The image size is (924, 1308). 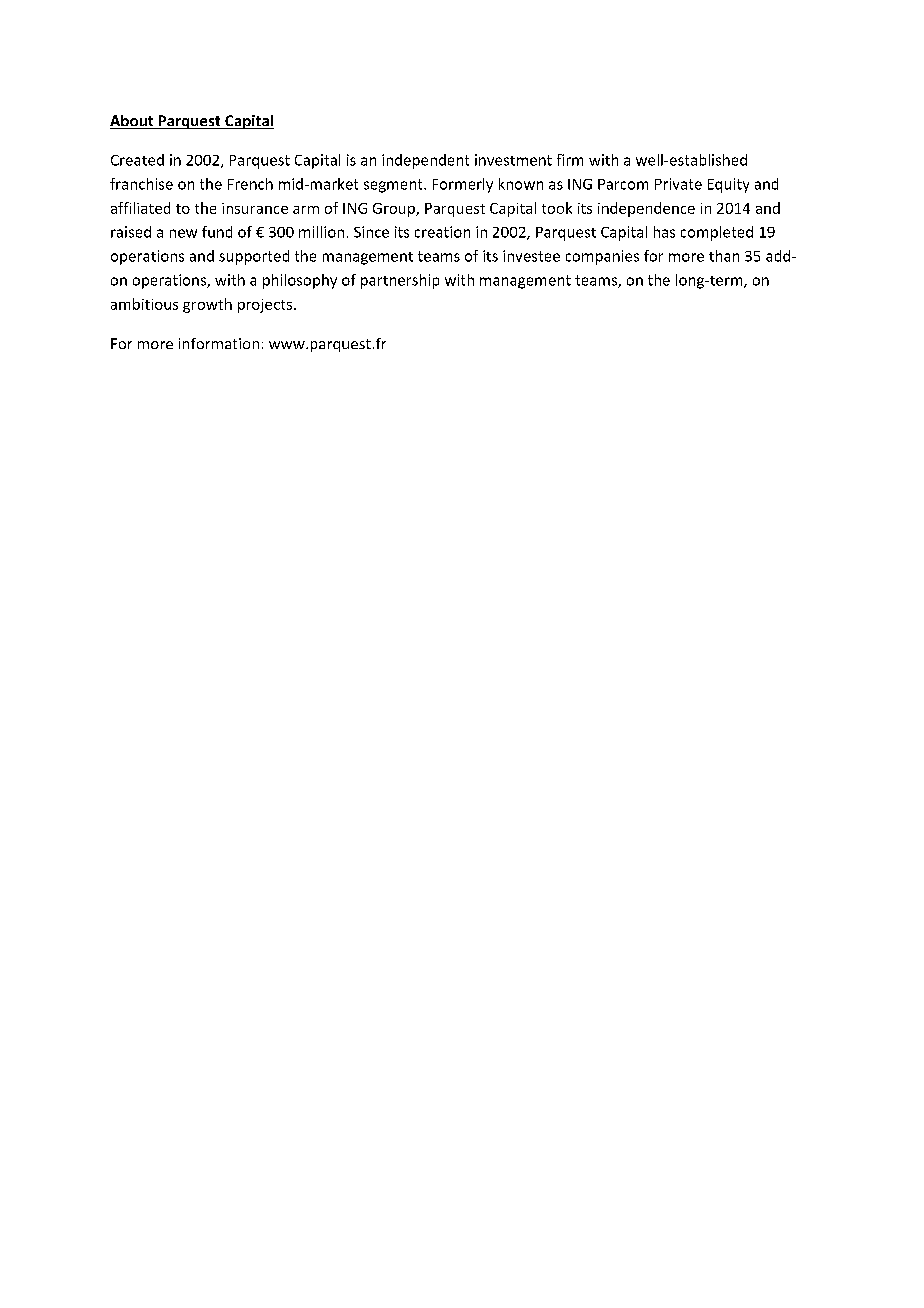 I want to click on independent, so click(x=425, y=161).
